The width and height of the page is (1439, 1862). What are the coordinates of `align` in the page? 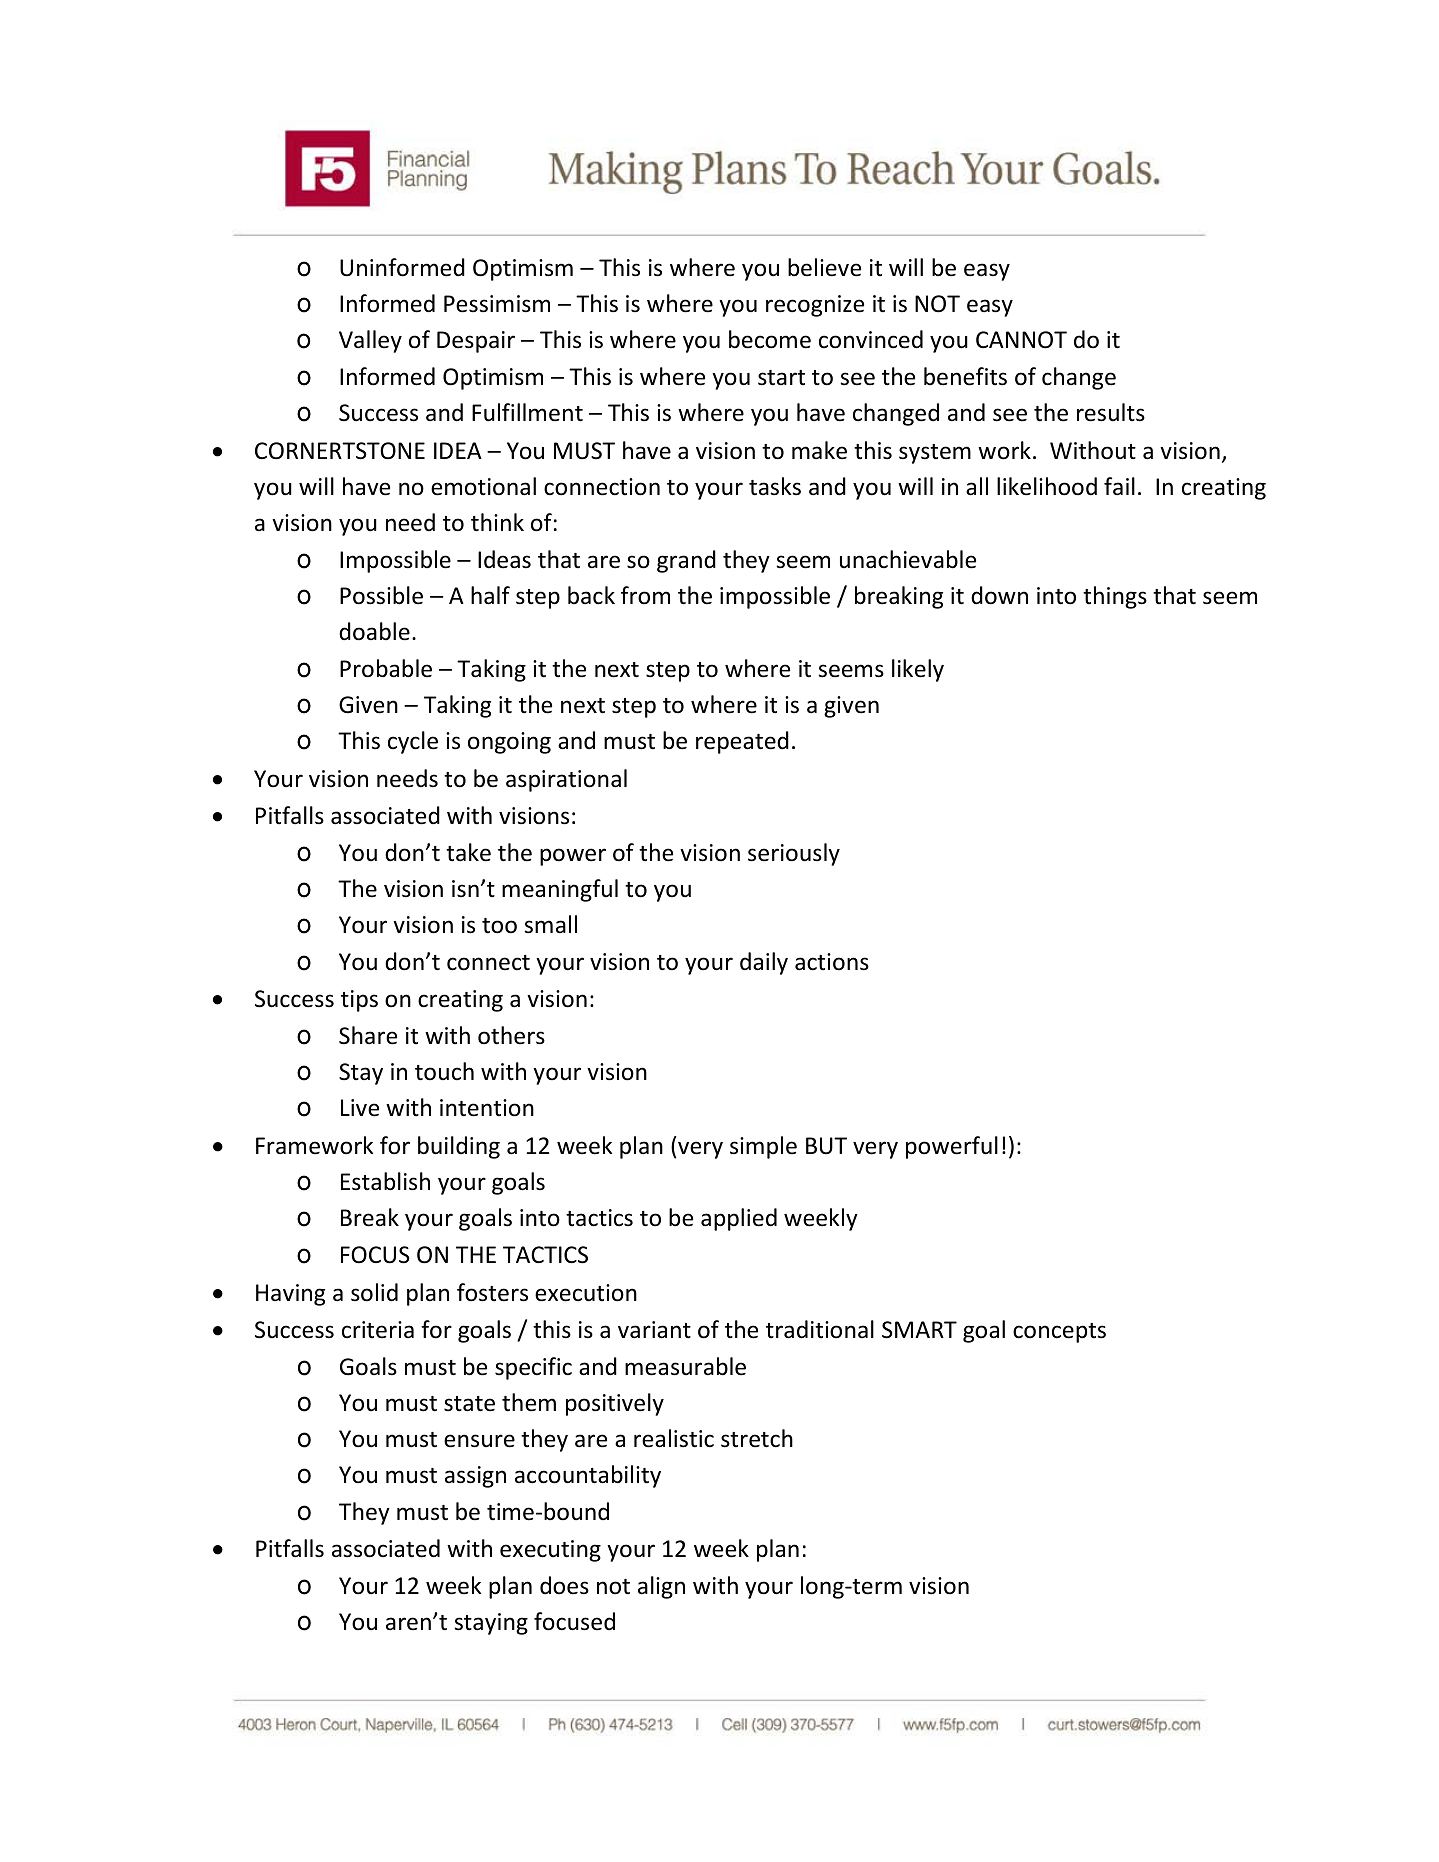 It's located at (661, 1587).
